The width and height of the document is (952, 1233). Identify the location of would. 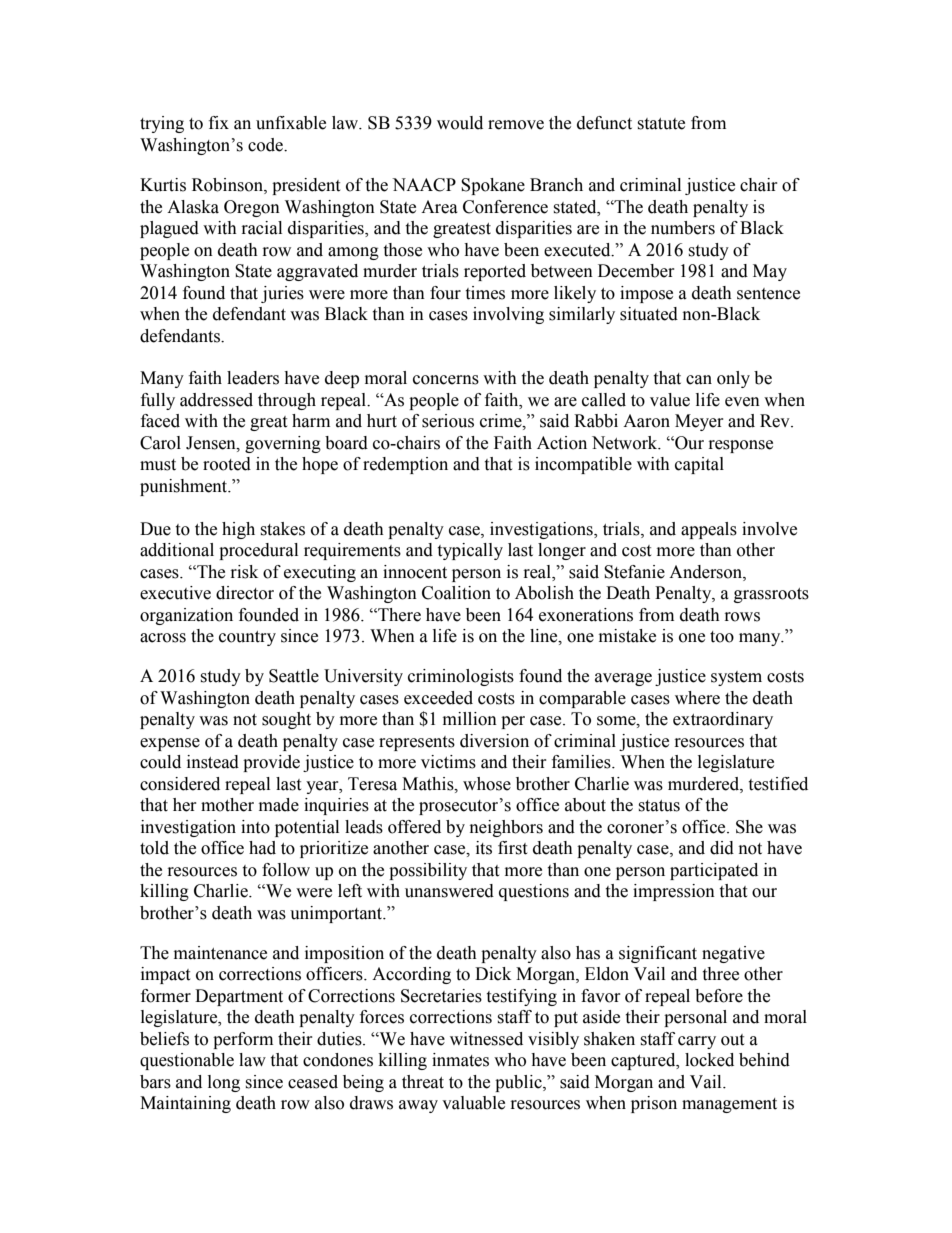
(460, 123).
